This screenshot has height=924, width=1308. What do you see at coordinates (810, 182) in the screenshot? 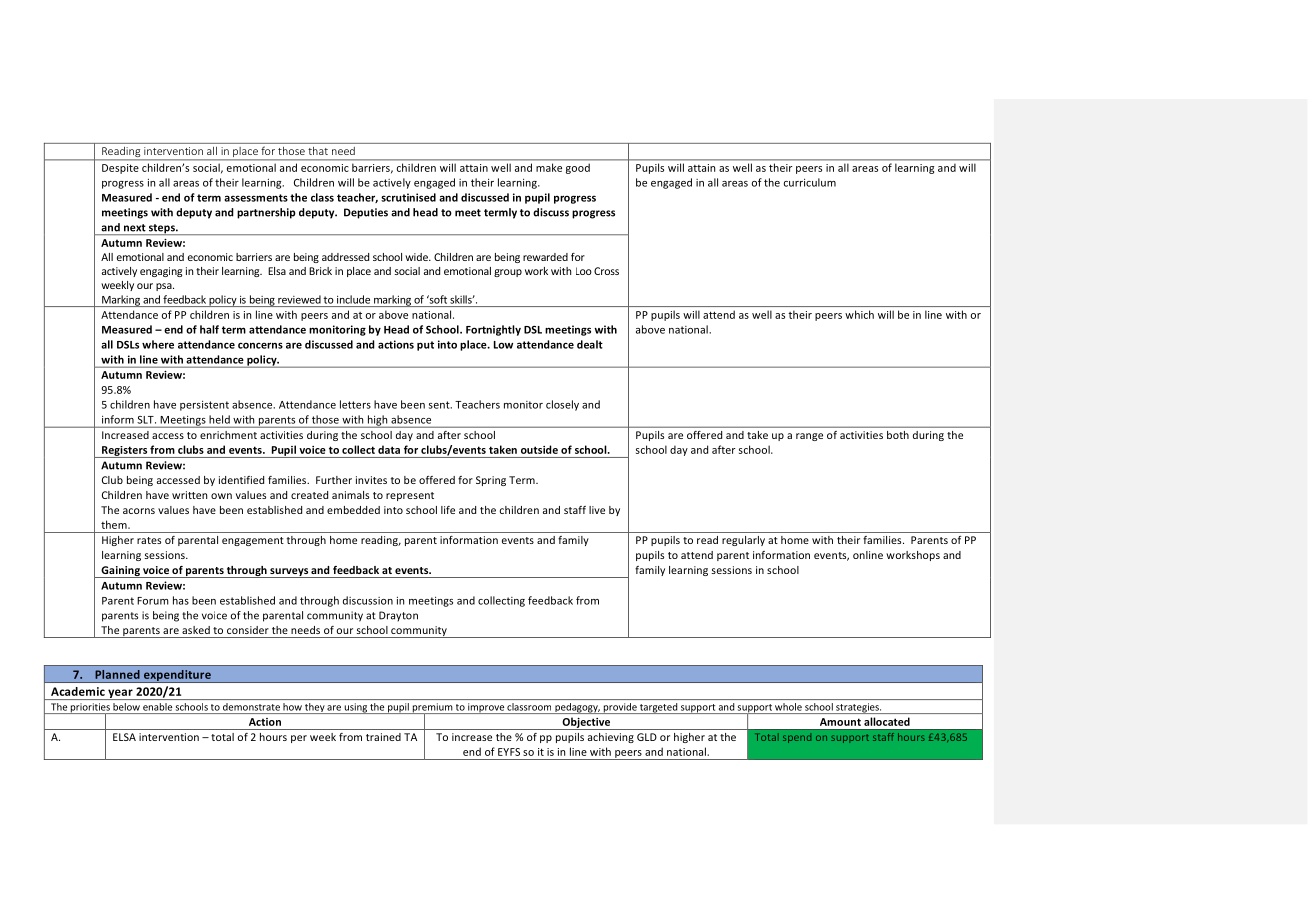
I see `curriculum` at bounding box center [810, 182].
